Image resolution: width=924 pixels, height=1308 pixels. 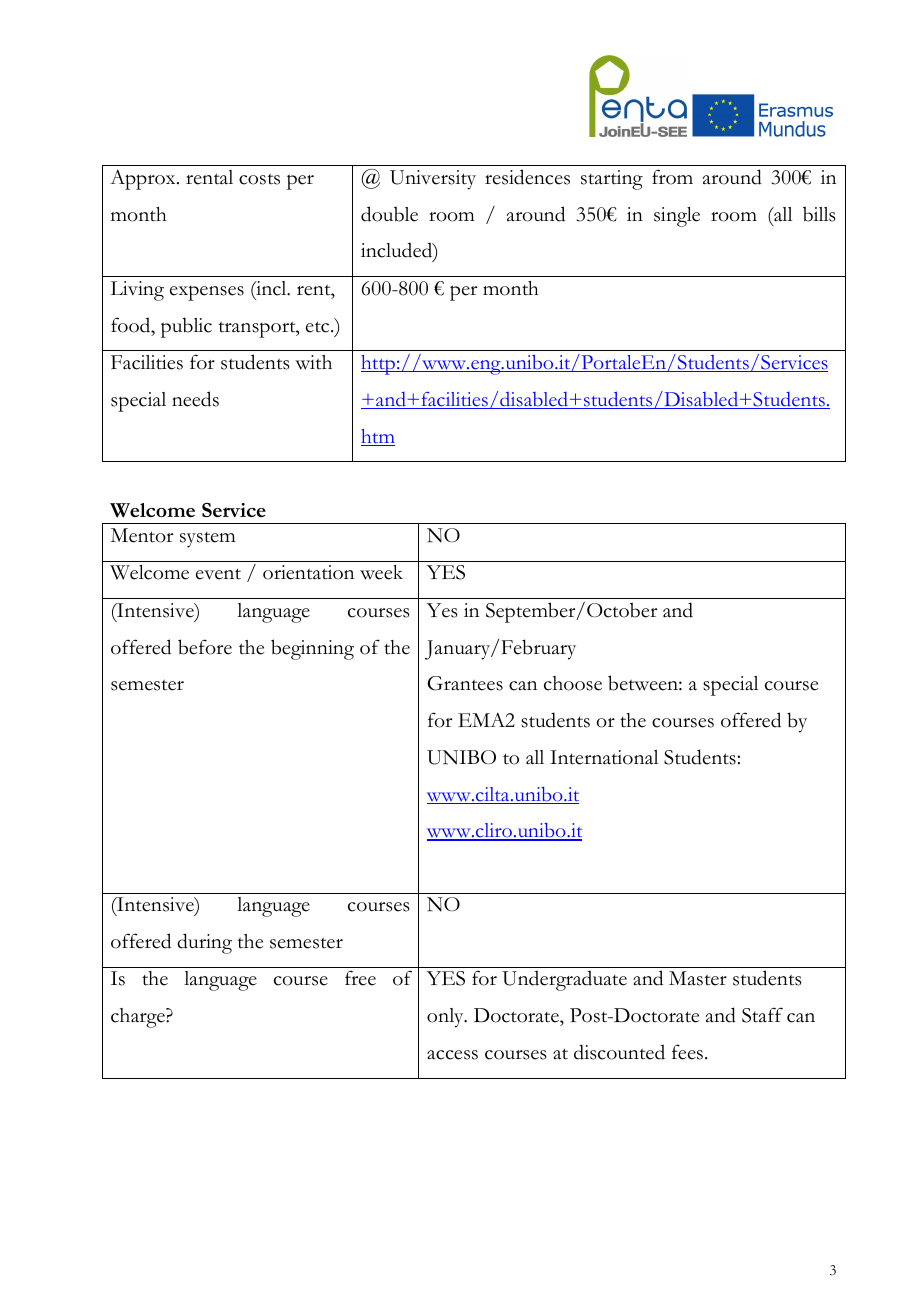 I want to click on bills, so click(x=819, y=214).
